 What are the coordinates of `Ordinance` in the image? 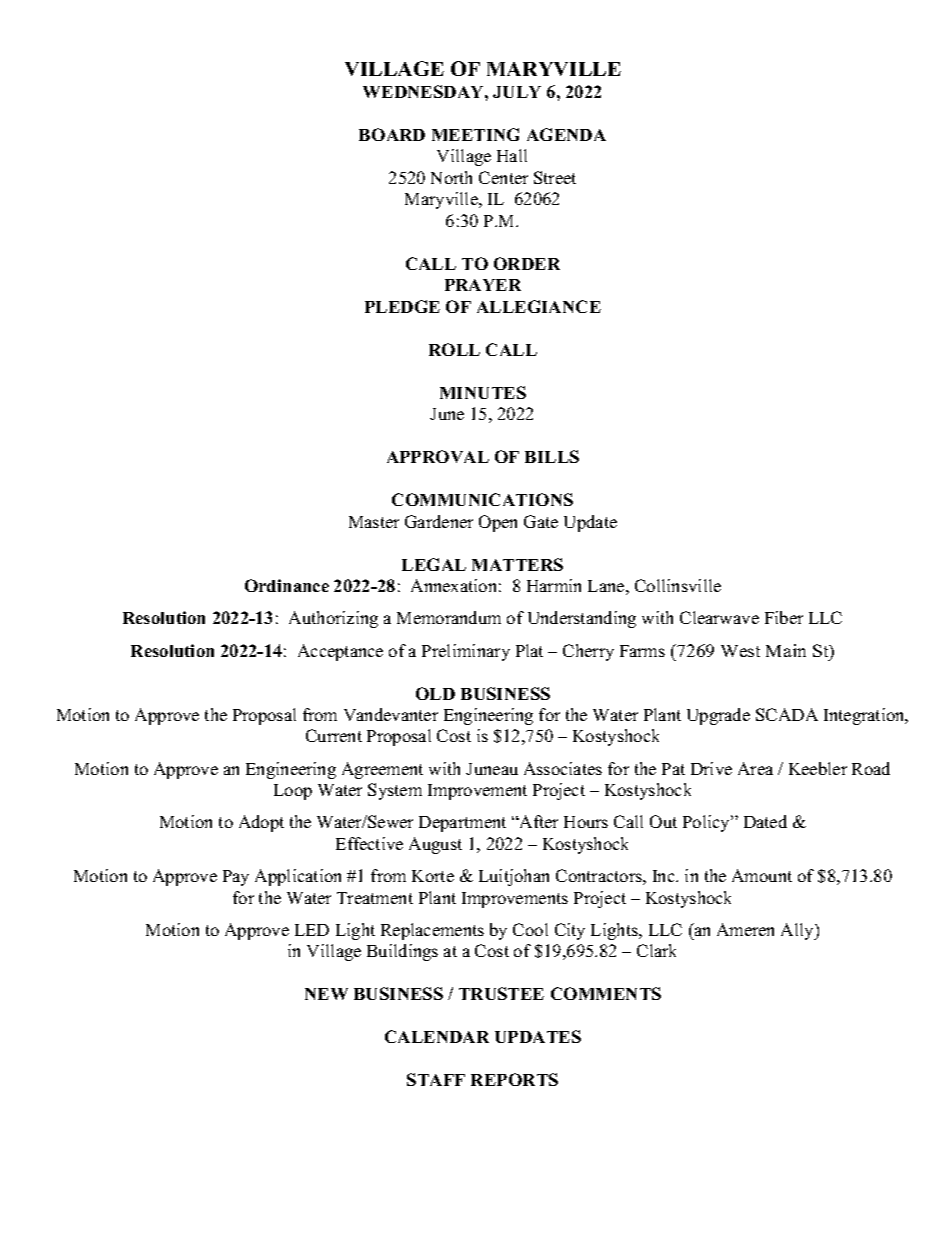 It's located at (287, 585).
